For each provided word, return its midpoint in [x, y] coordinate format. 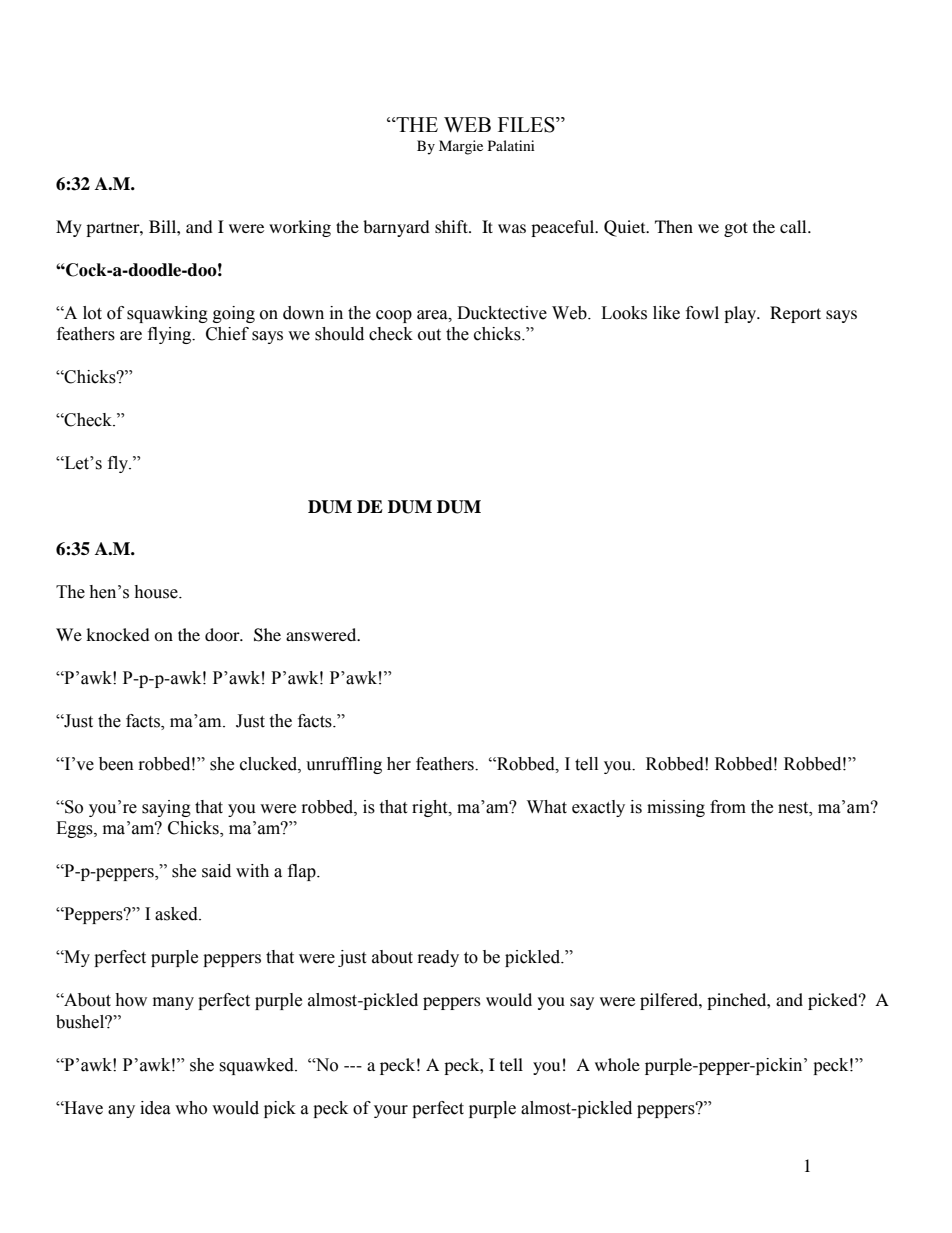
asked [177, 914]
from [728, 807]
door [223, 634]
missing [676, 808]
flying [171, 335]
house [157, 592]
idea [155, 1108]
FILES [527, 125]
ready [438, 958]
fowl [702, 313]
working [300, 228]
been [116, 764]
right [431, 808]
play [741, 314]
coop [394, 316]
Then [674, 226]
